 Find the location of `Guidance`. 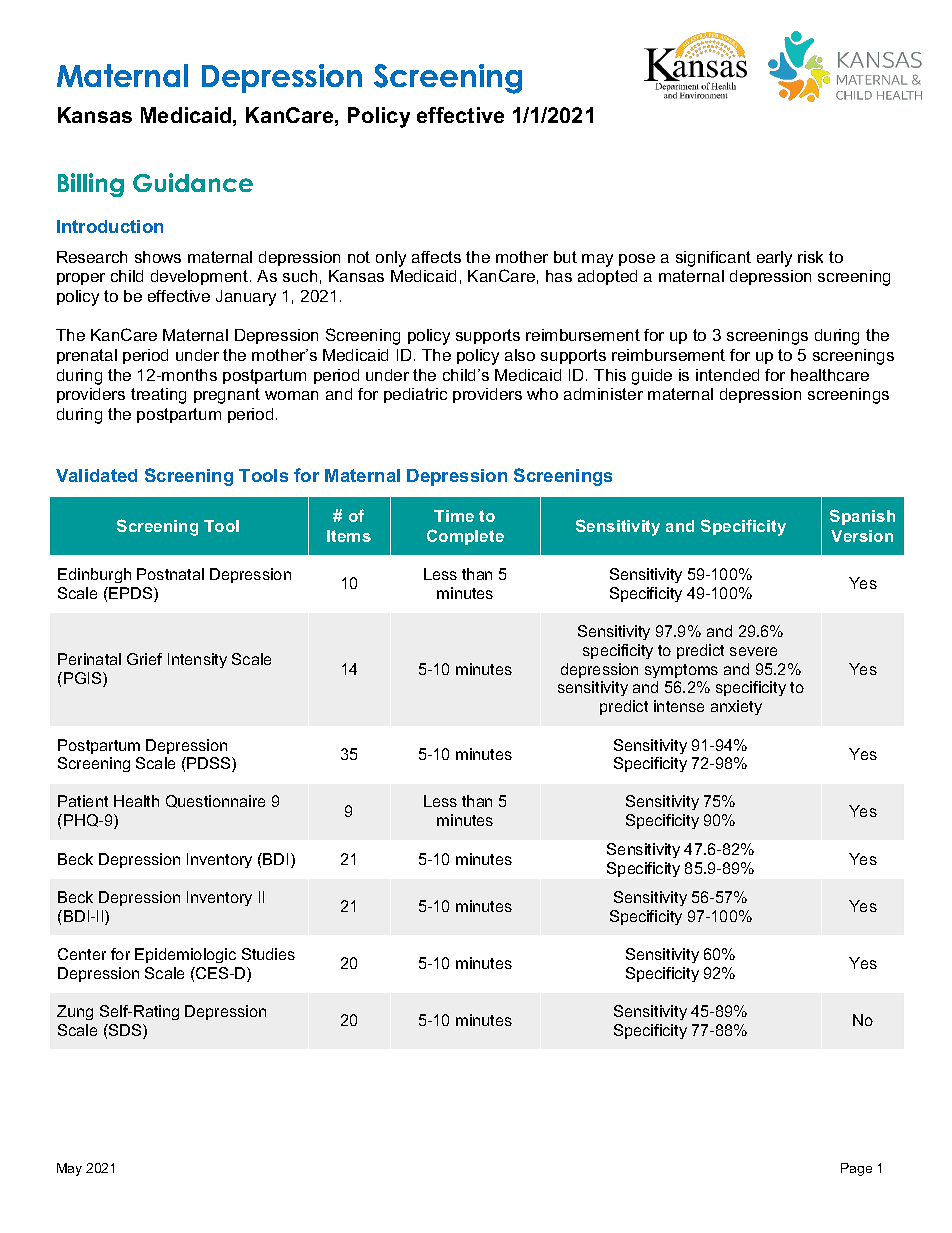

Guidance is located at coordinates (193, 182).
